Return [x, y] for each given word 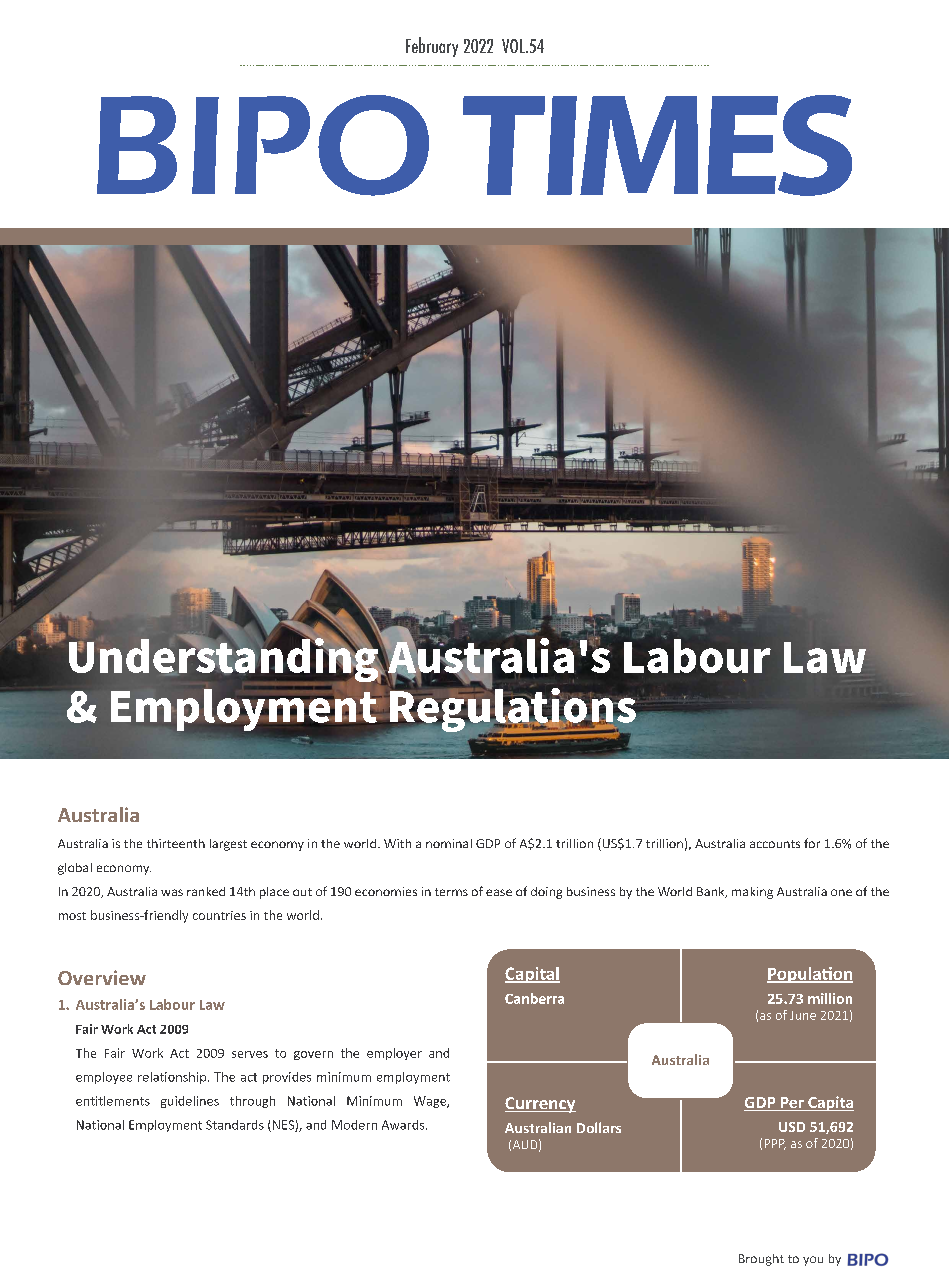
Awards [404, 1125]
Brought [761, 1260]
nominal [449, 843]
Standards [235, 1125]
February [432, 47]
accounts [775, 844]
